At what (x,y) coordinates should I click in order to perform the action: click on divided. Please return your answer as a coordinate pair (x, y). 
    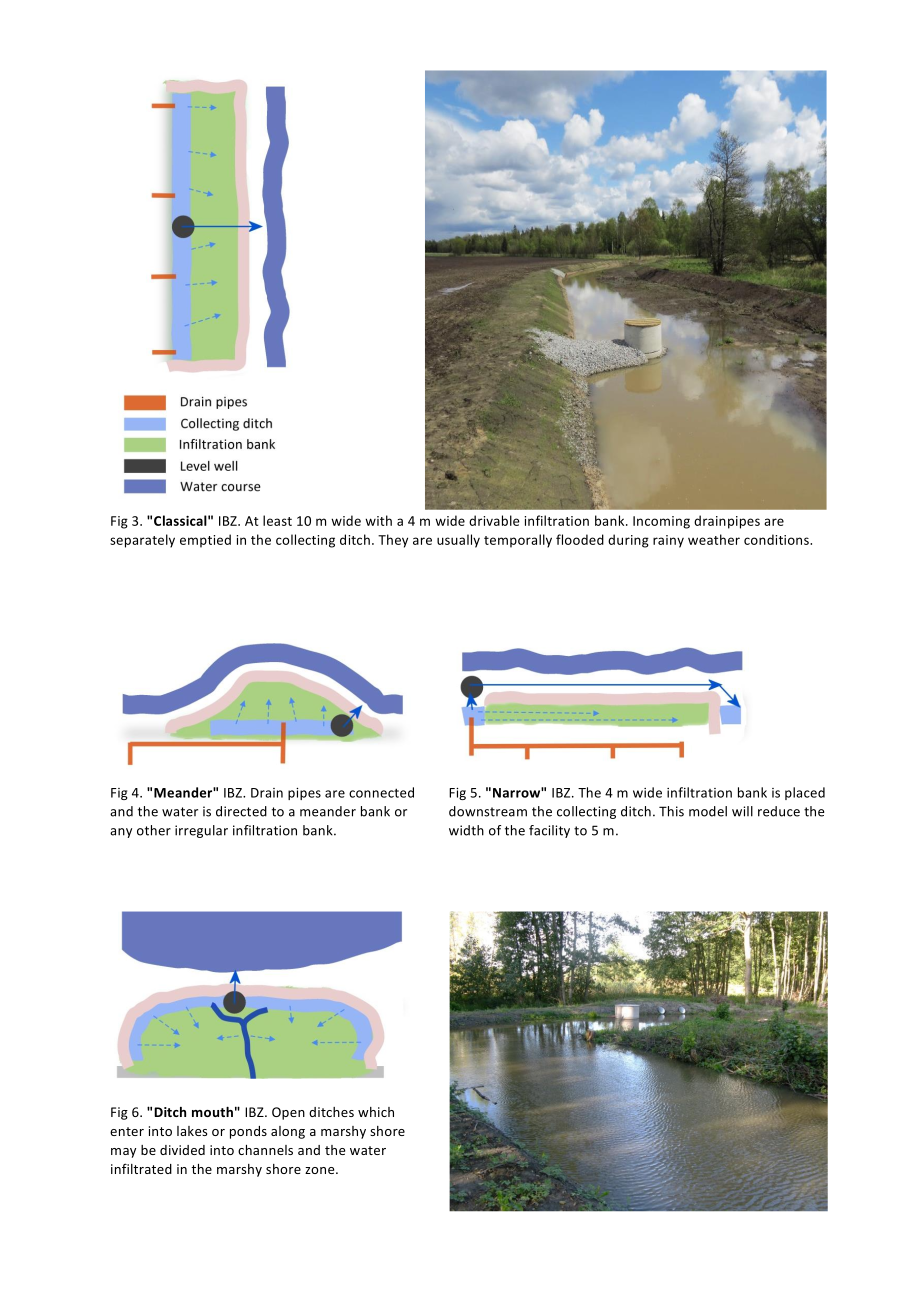
    Looking at the image, I should click on (182, 1150).
